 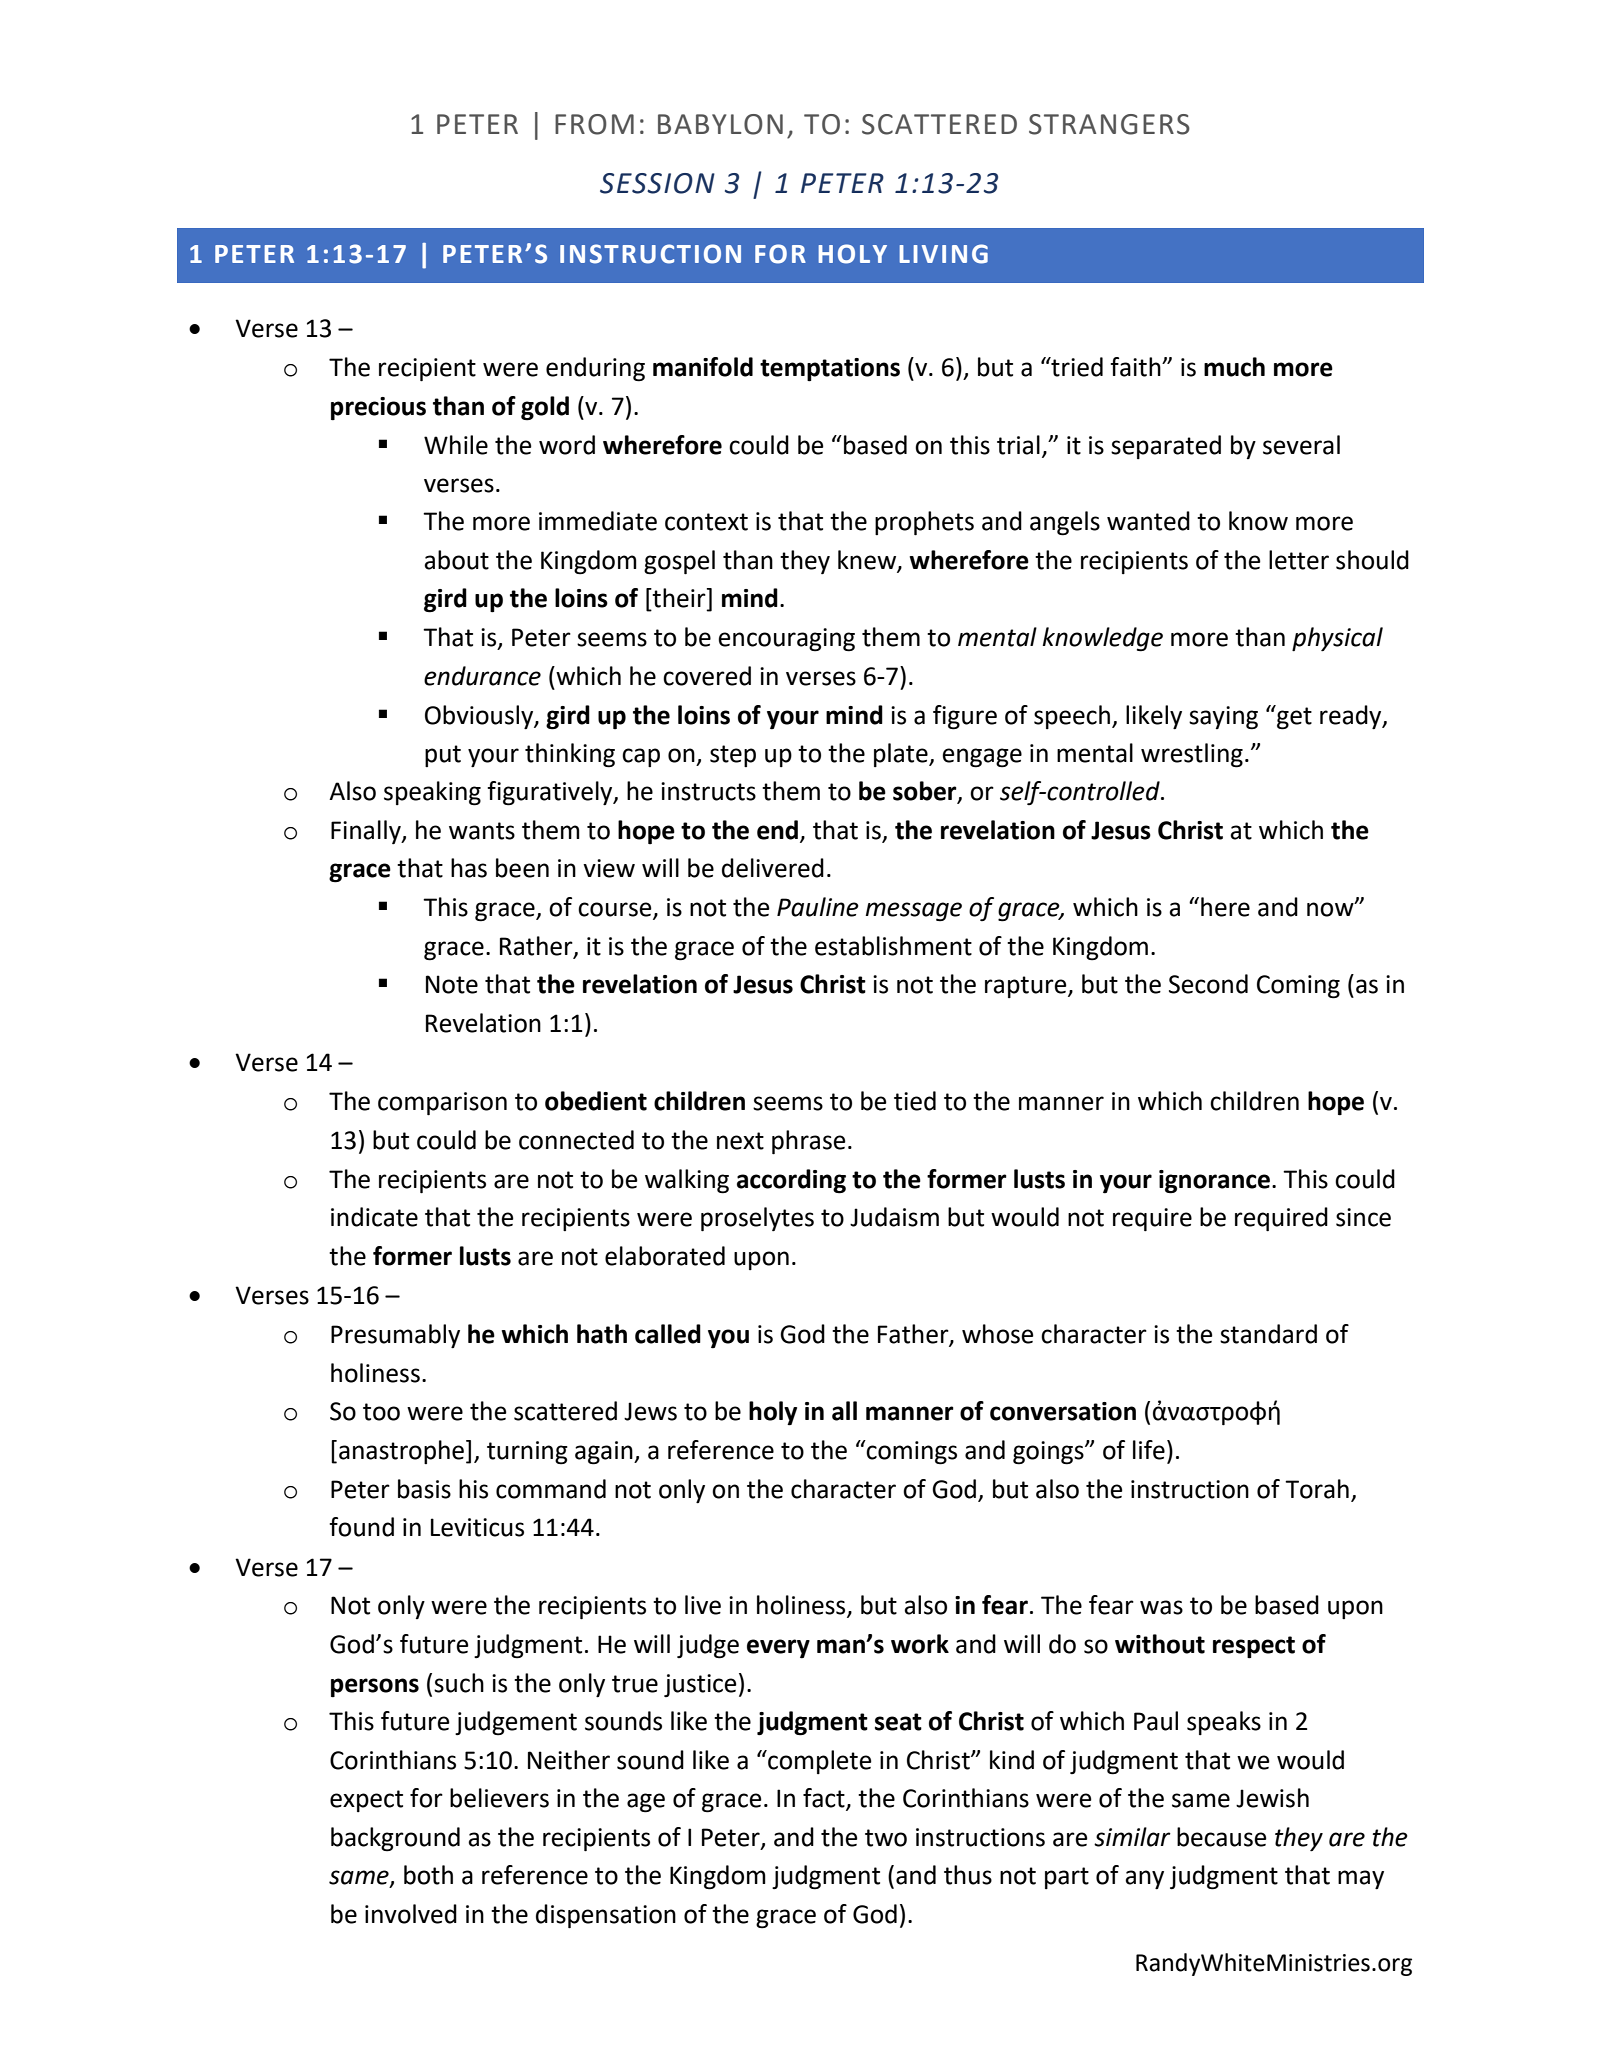 I want to click on FROM, so click(x=594, y=124).
